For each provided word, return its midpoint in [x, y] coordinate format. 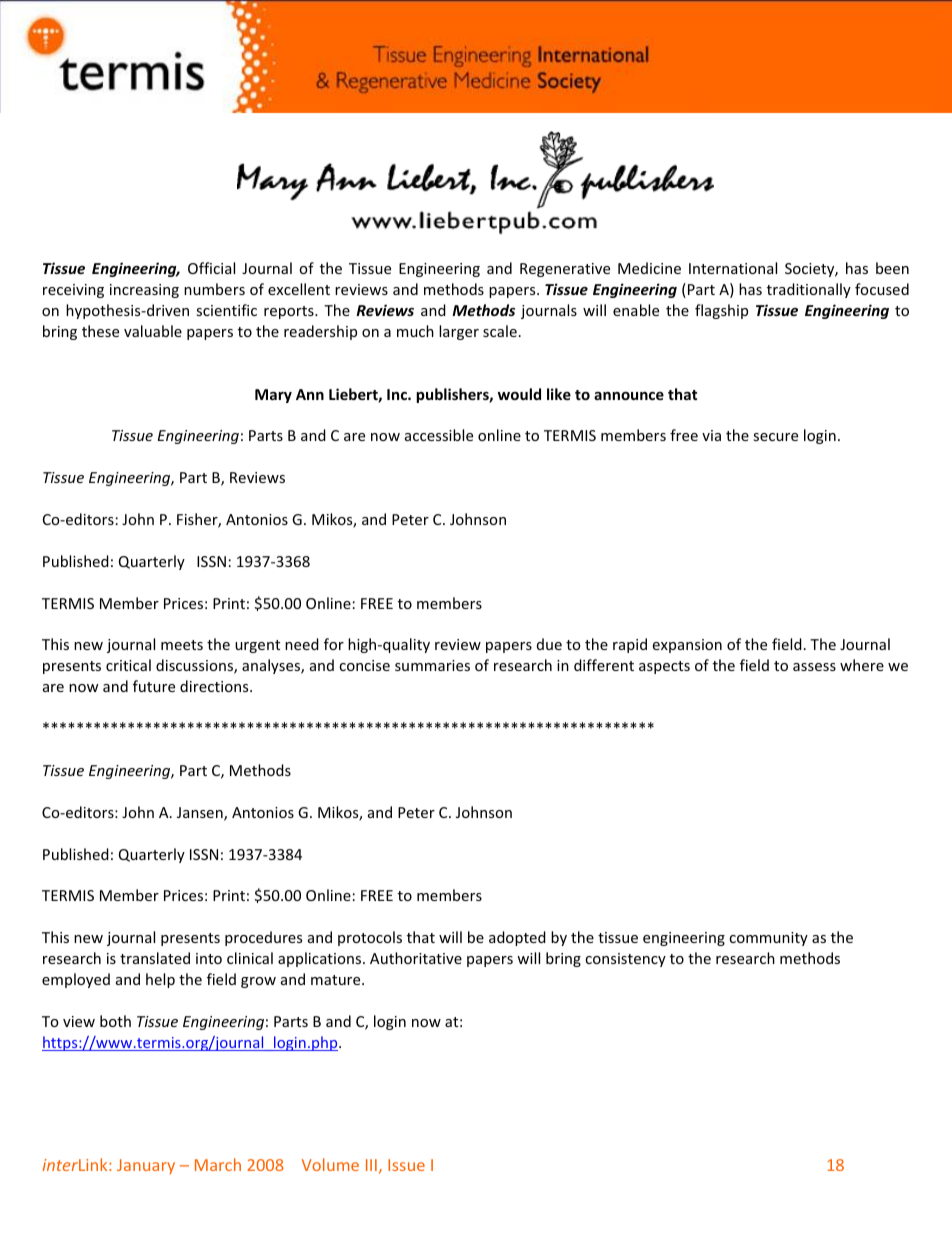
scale [500, 331]
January [146, 1166]
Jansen [201, 814]
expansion [687, 646]
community [768, 939]
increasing [144, 291]
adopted [517, 938]
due [549, 644]
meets [182, 645]
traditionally [809, 290]
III [371, 1165]
